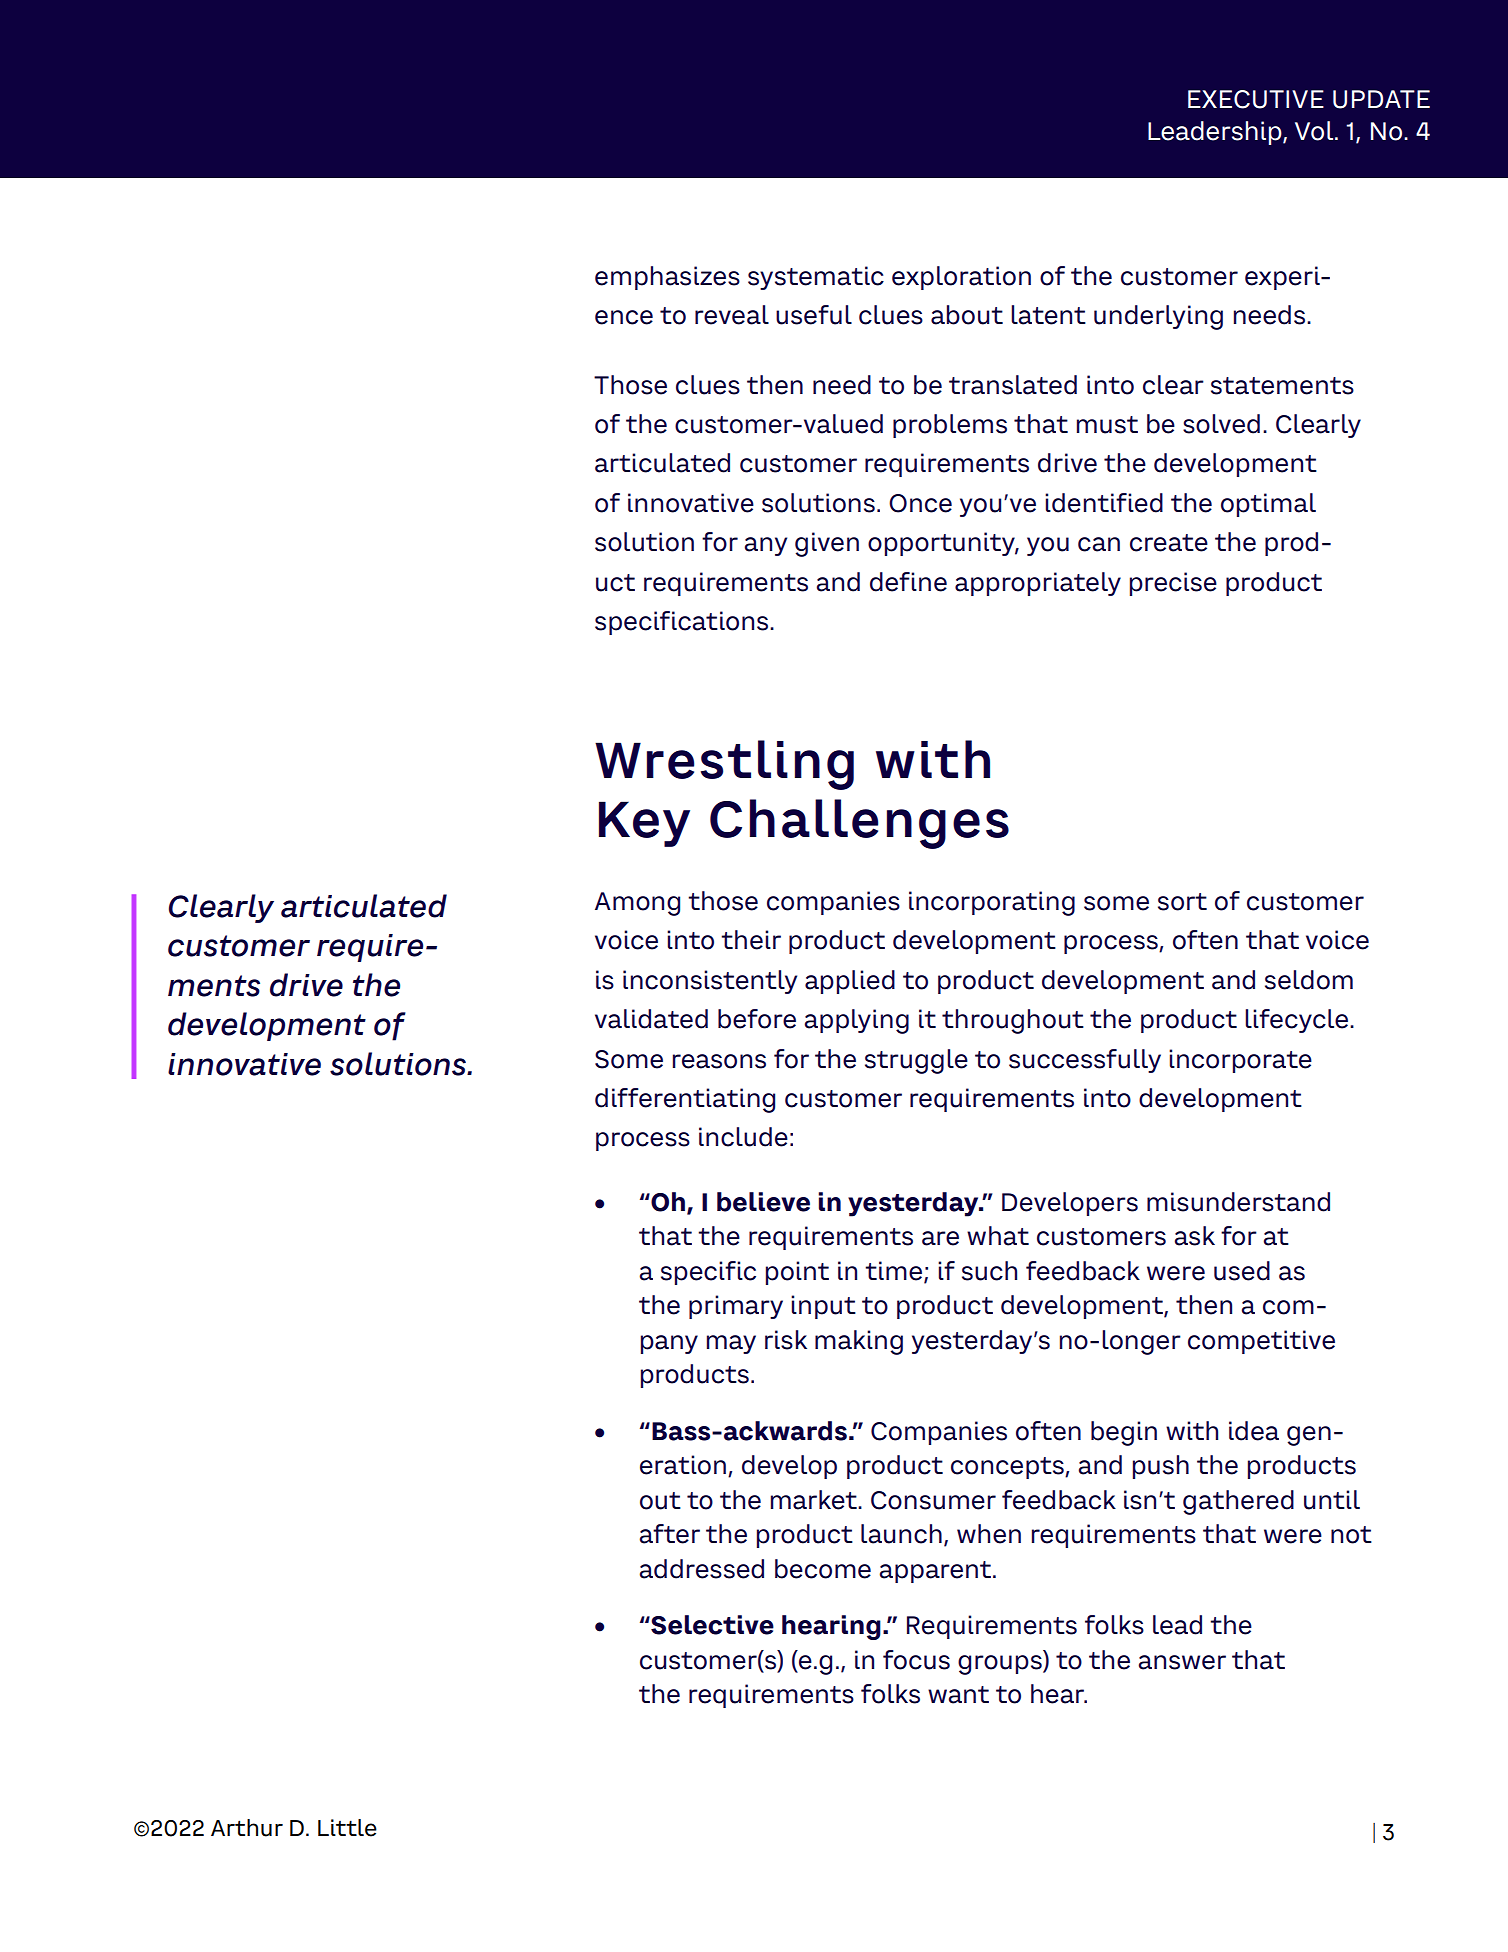  I want to click on Little, so click(347, 1828).
